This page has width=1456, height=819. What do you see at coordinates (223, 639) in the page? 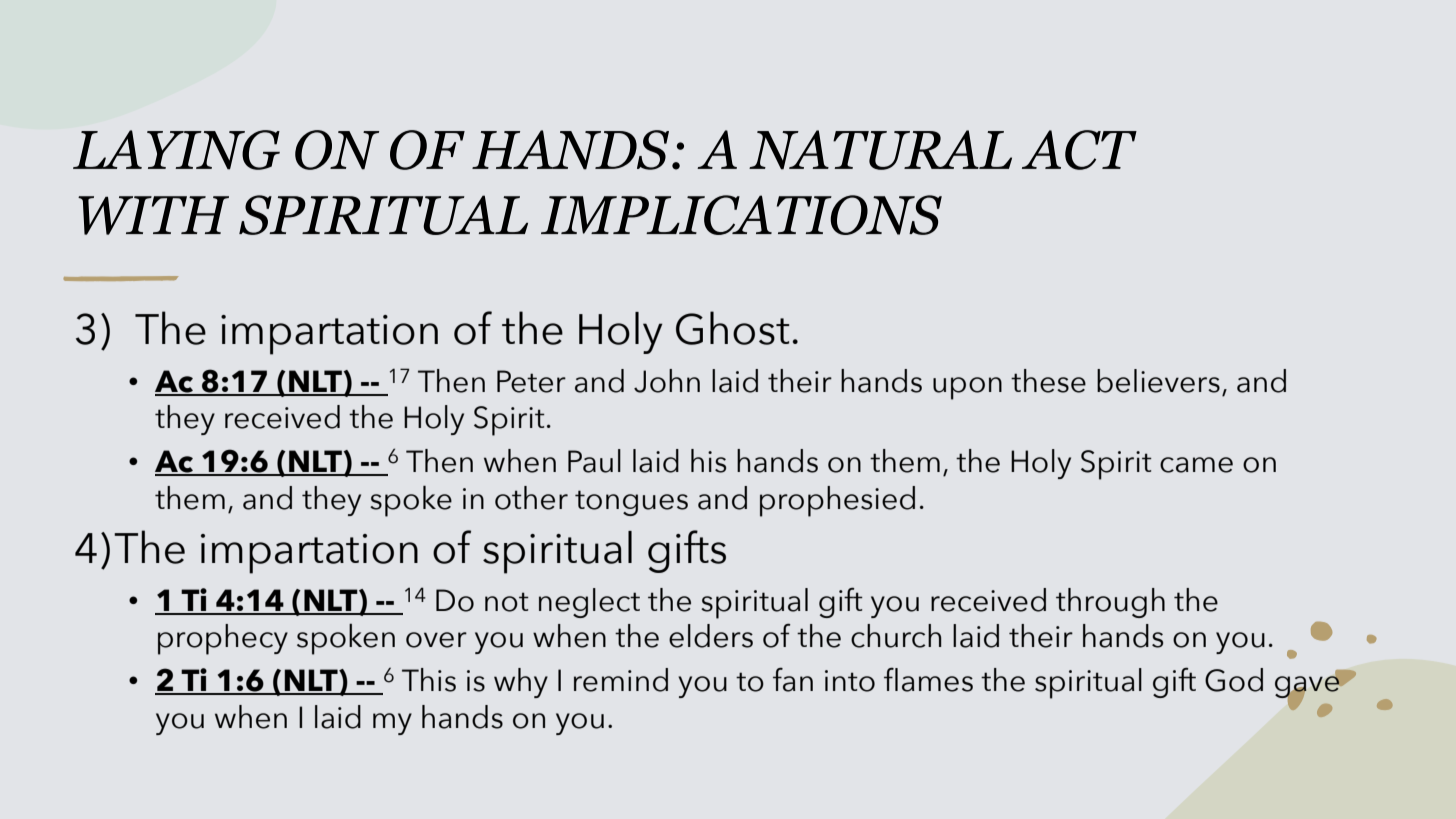
I see `prophecy` at bounding box center [223, 639].
